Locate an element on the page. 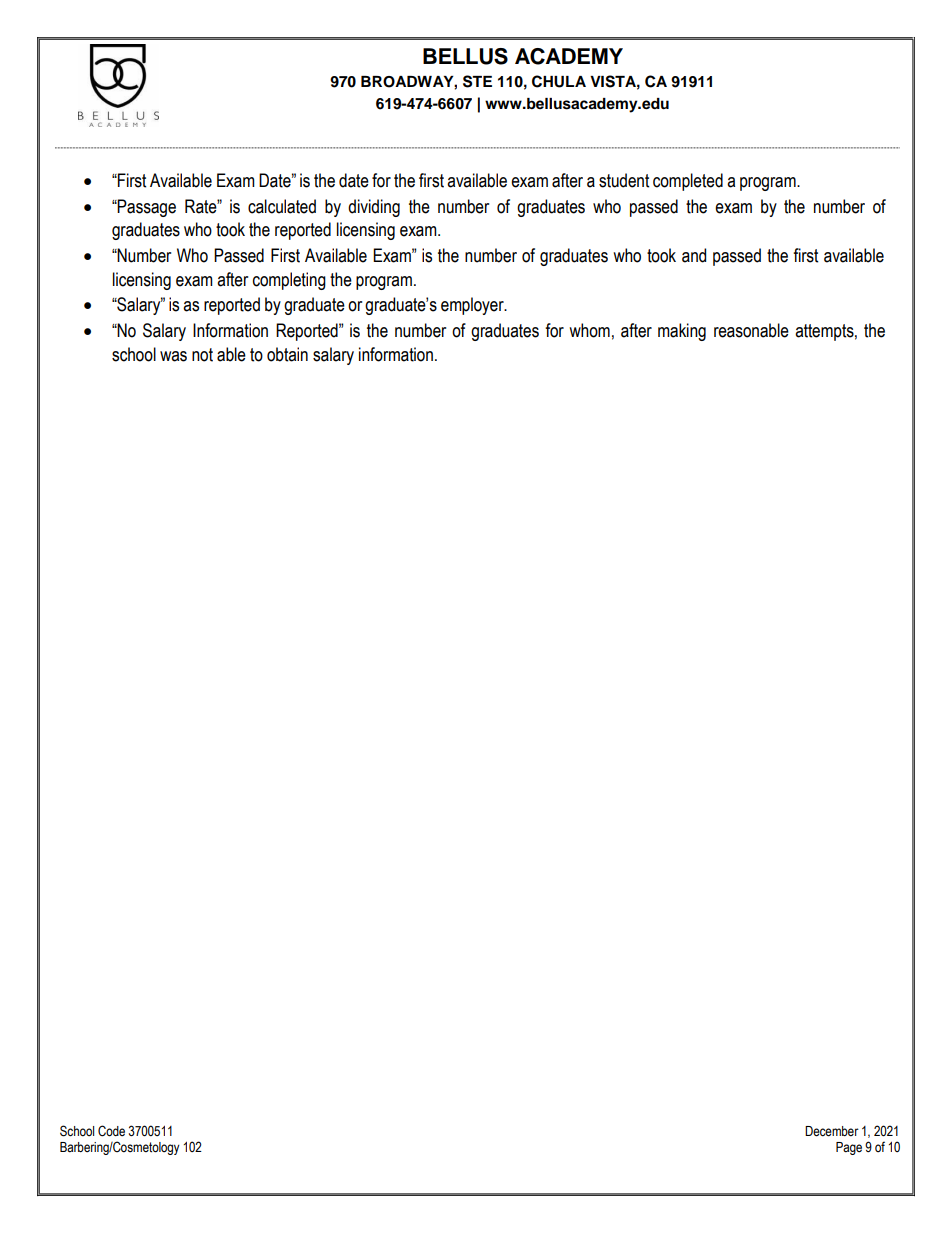 This page has height=1233, width=952. making is located at coordinates (682, 332).
